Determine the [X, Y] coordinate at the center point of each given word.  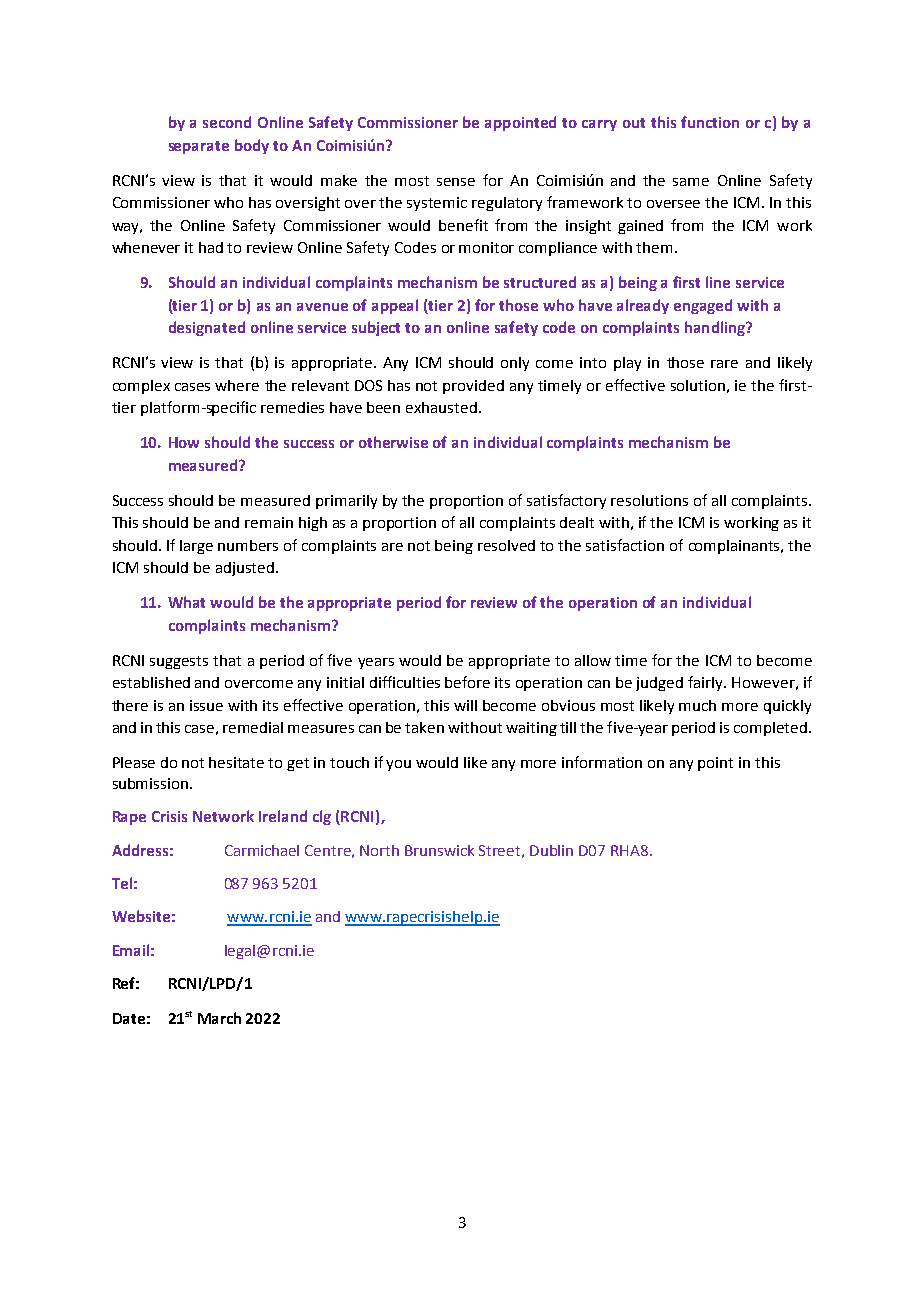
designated [207, 328]
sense [456, 182]
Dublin [551, 850]
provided [473, 387]
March [219, 1018]
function [710, 122]
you [398, 765]
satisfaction [625, 545]
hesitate [236, 762]
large [196, 547]
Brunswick [439, 850]
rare [724, 364]
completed [772, 729]
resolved [506, 545]
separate [199, 147]
